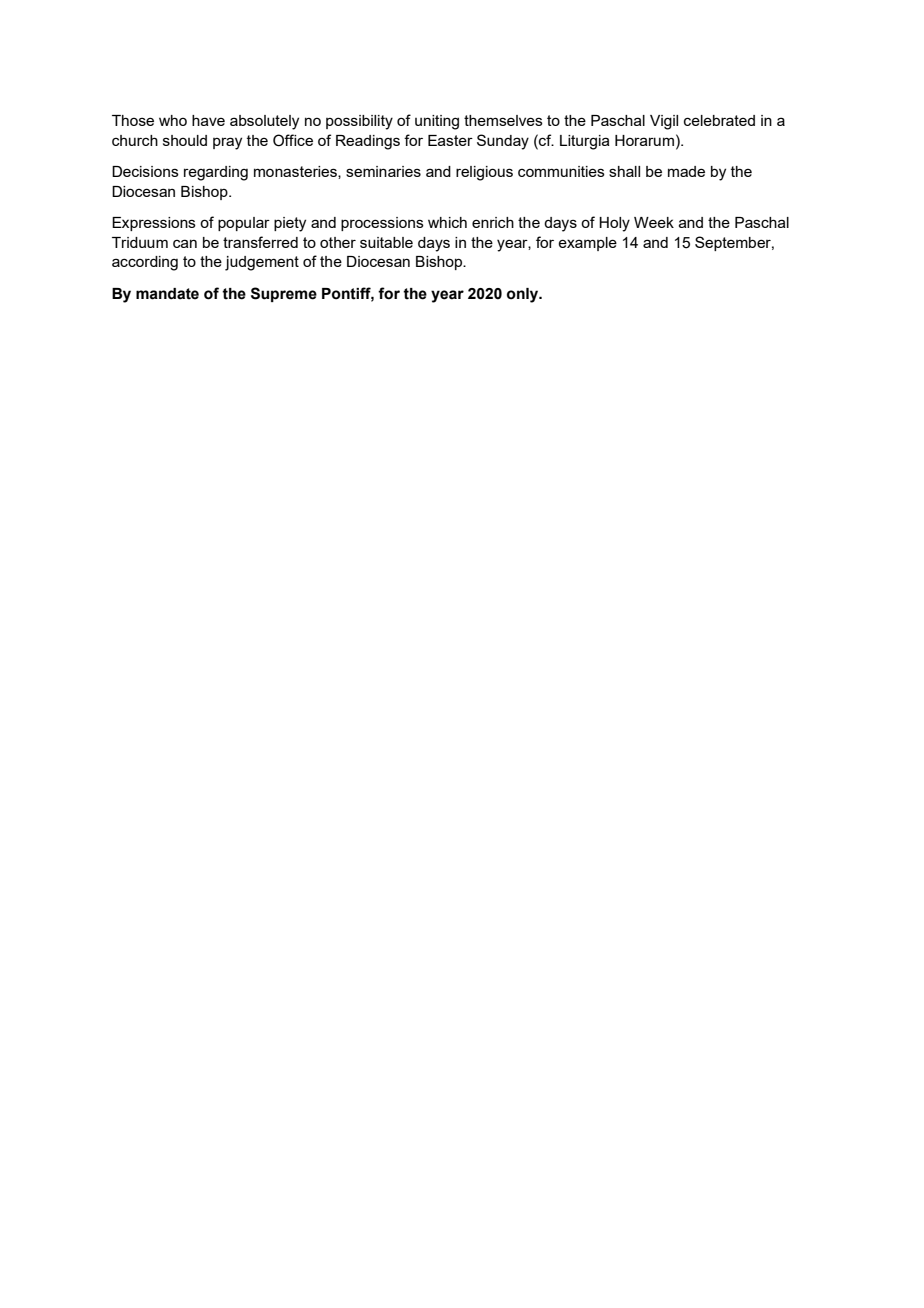 This document has width=924, height=1308. I want to click on Holy, so click(614, 224).
